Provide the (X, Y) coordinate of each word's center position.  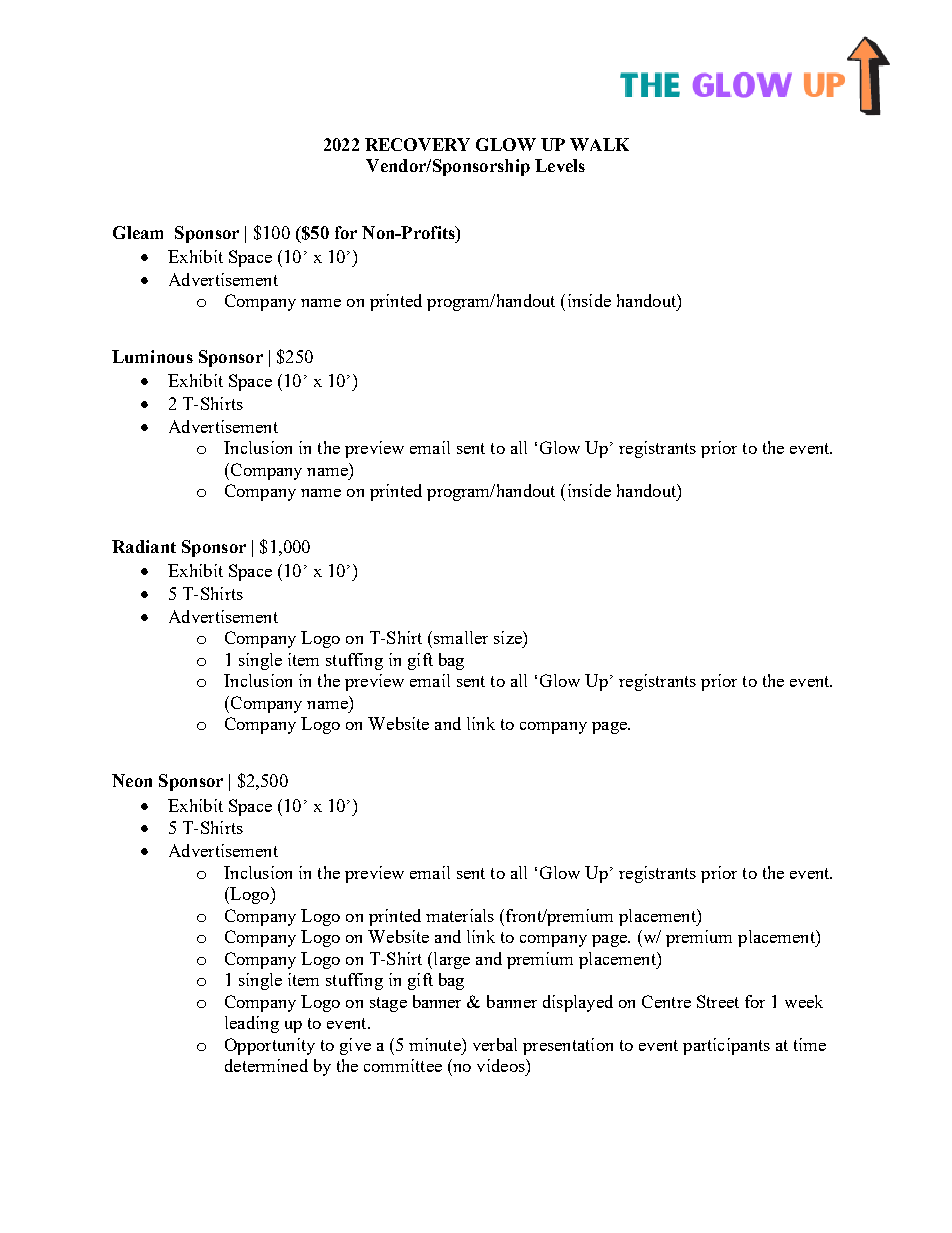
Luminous (152, 356)
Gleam (138, 232)
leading (252, 1024)
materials (460, 915)
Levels (560, 165)
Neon (132, 780)
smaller (461, 637)
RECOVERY (417, 144)
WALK (599, 144)
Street (718, 1001)
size (509, 637)
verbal (495, 1044)
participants (726, 1046)
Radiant (144, 546)
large (452, 960)
